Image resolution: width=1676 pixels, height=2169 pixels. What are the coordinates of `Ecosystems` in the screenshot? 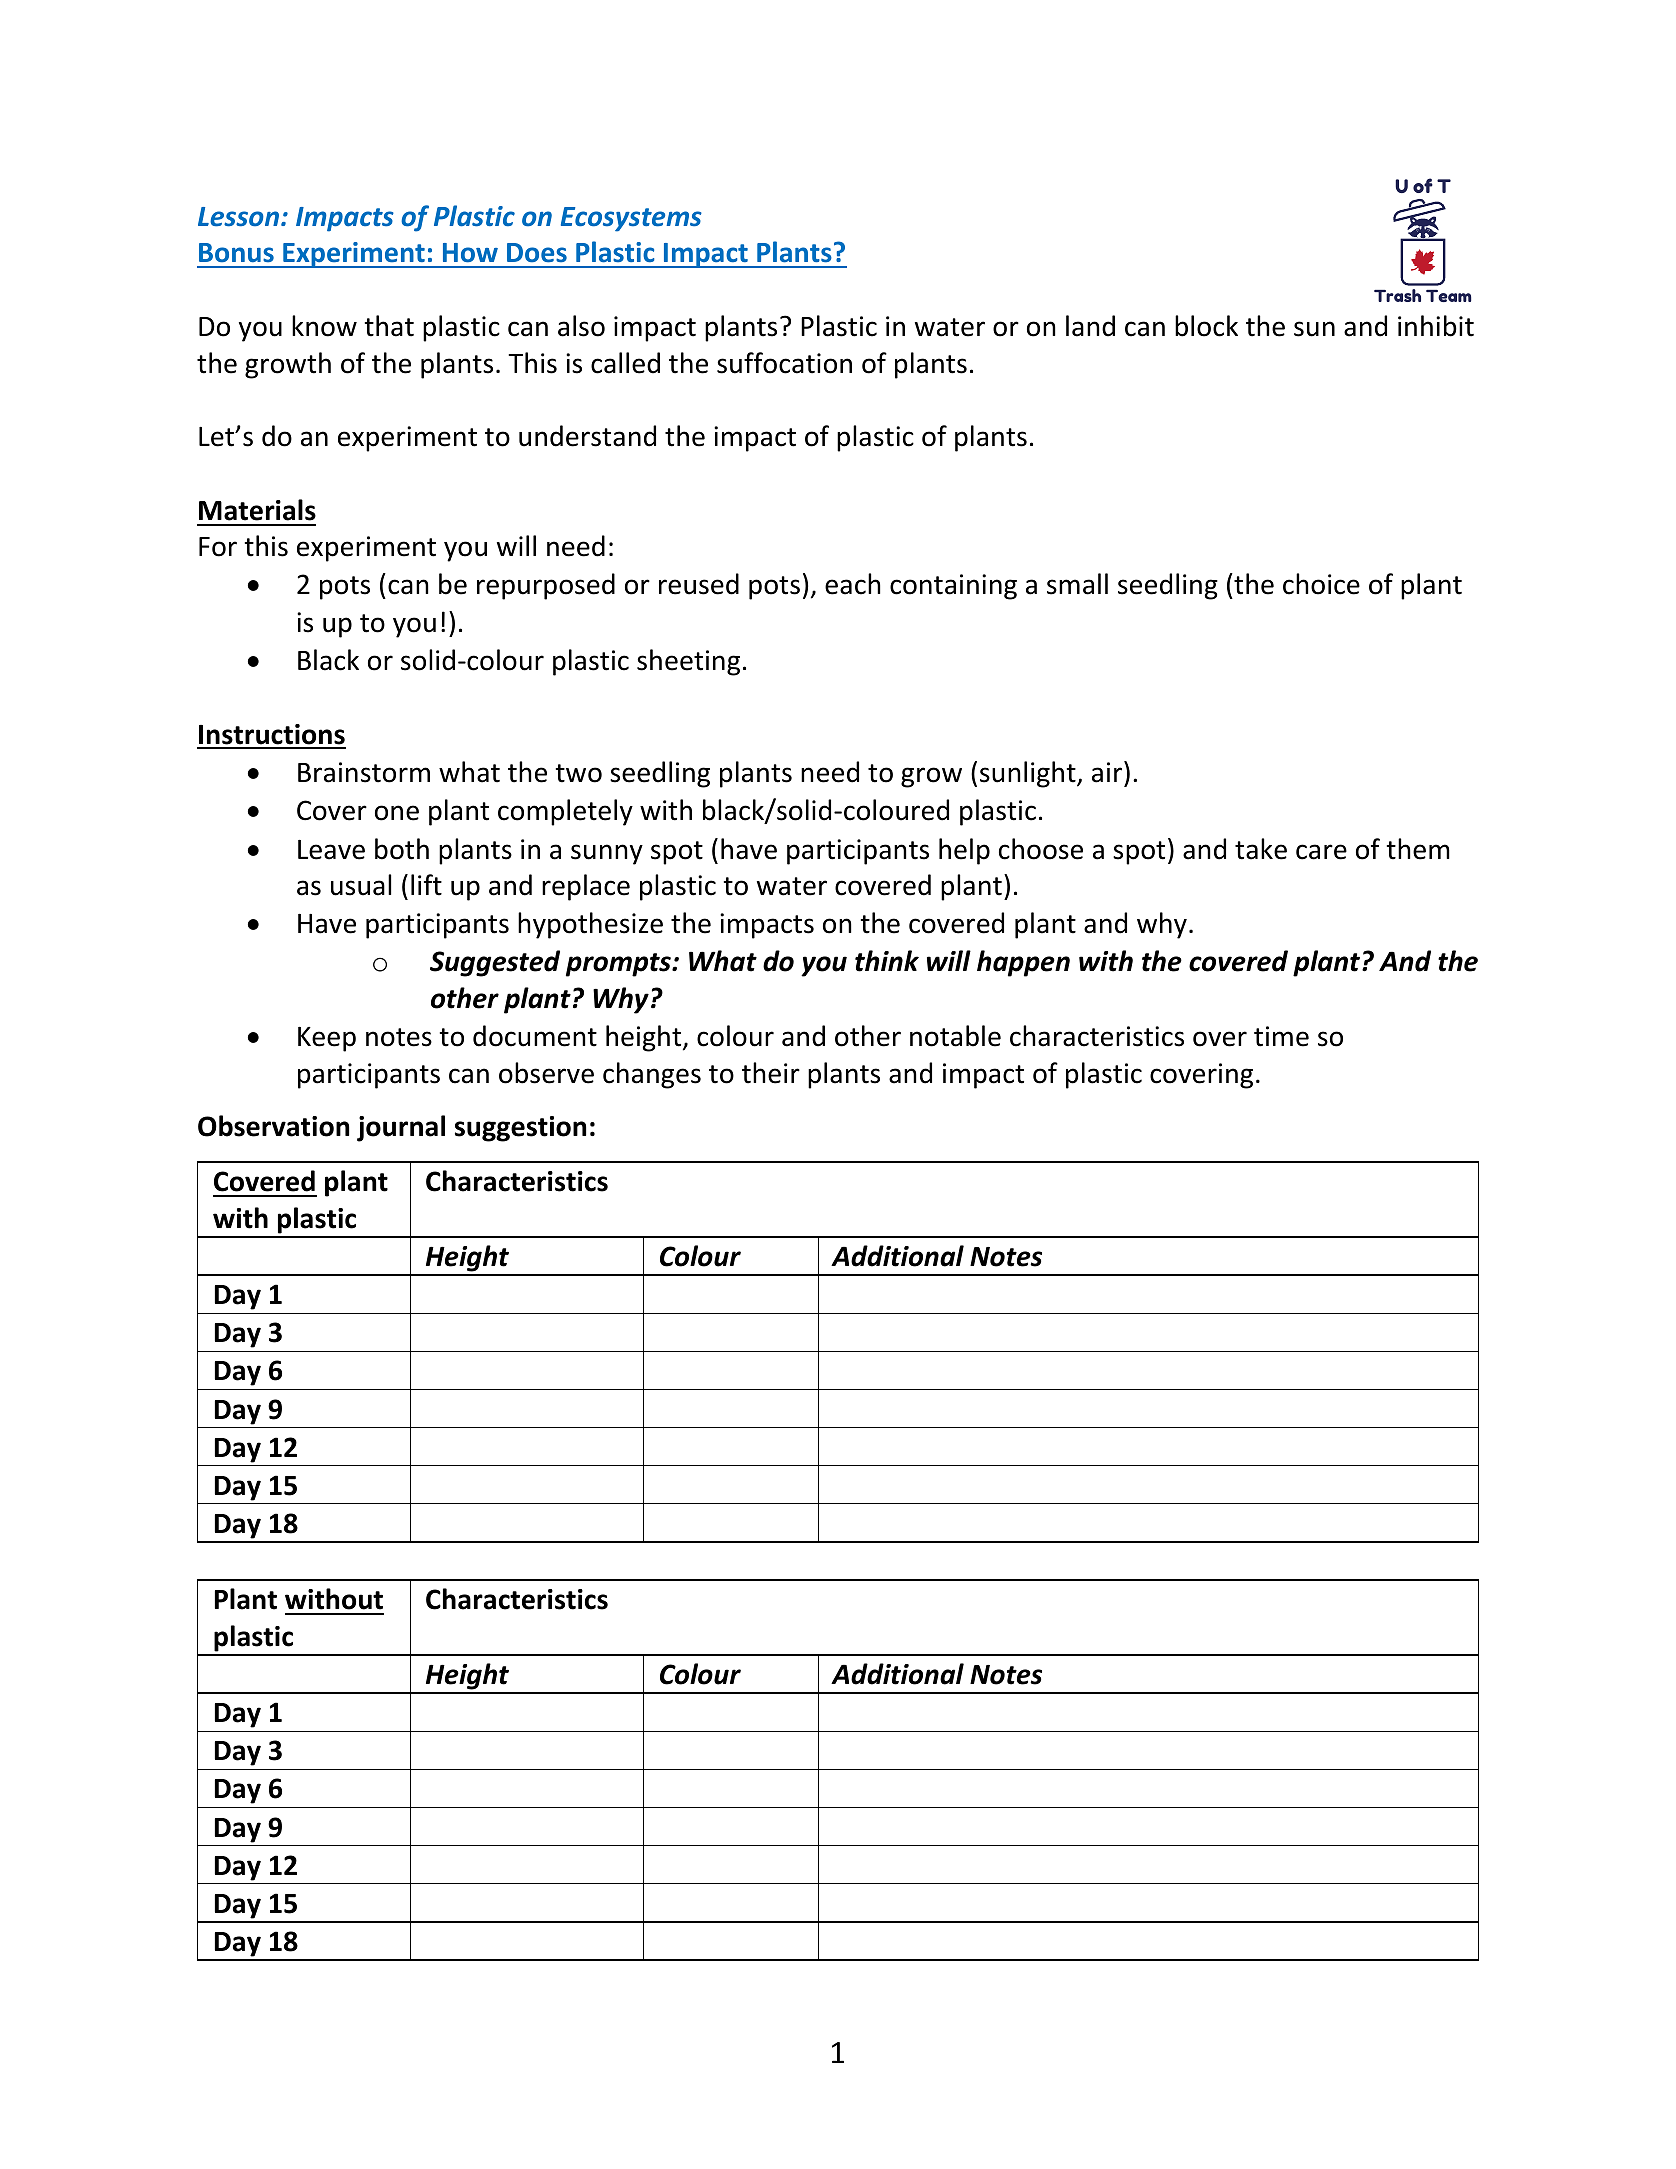 It's located at (631, 219).
